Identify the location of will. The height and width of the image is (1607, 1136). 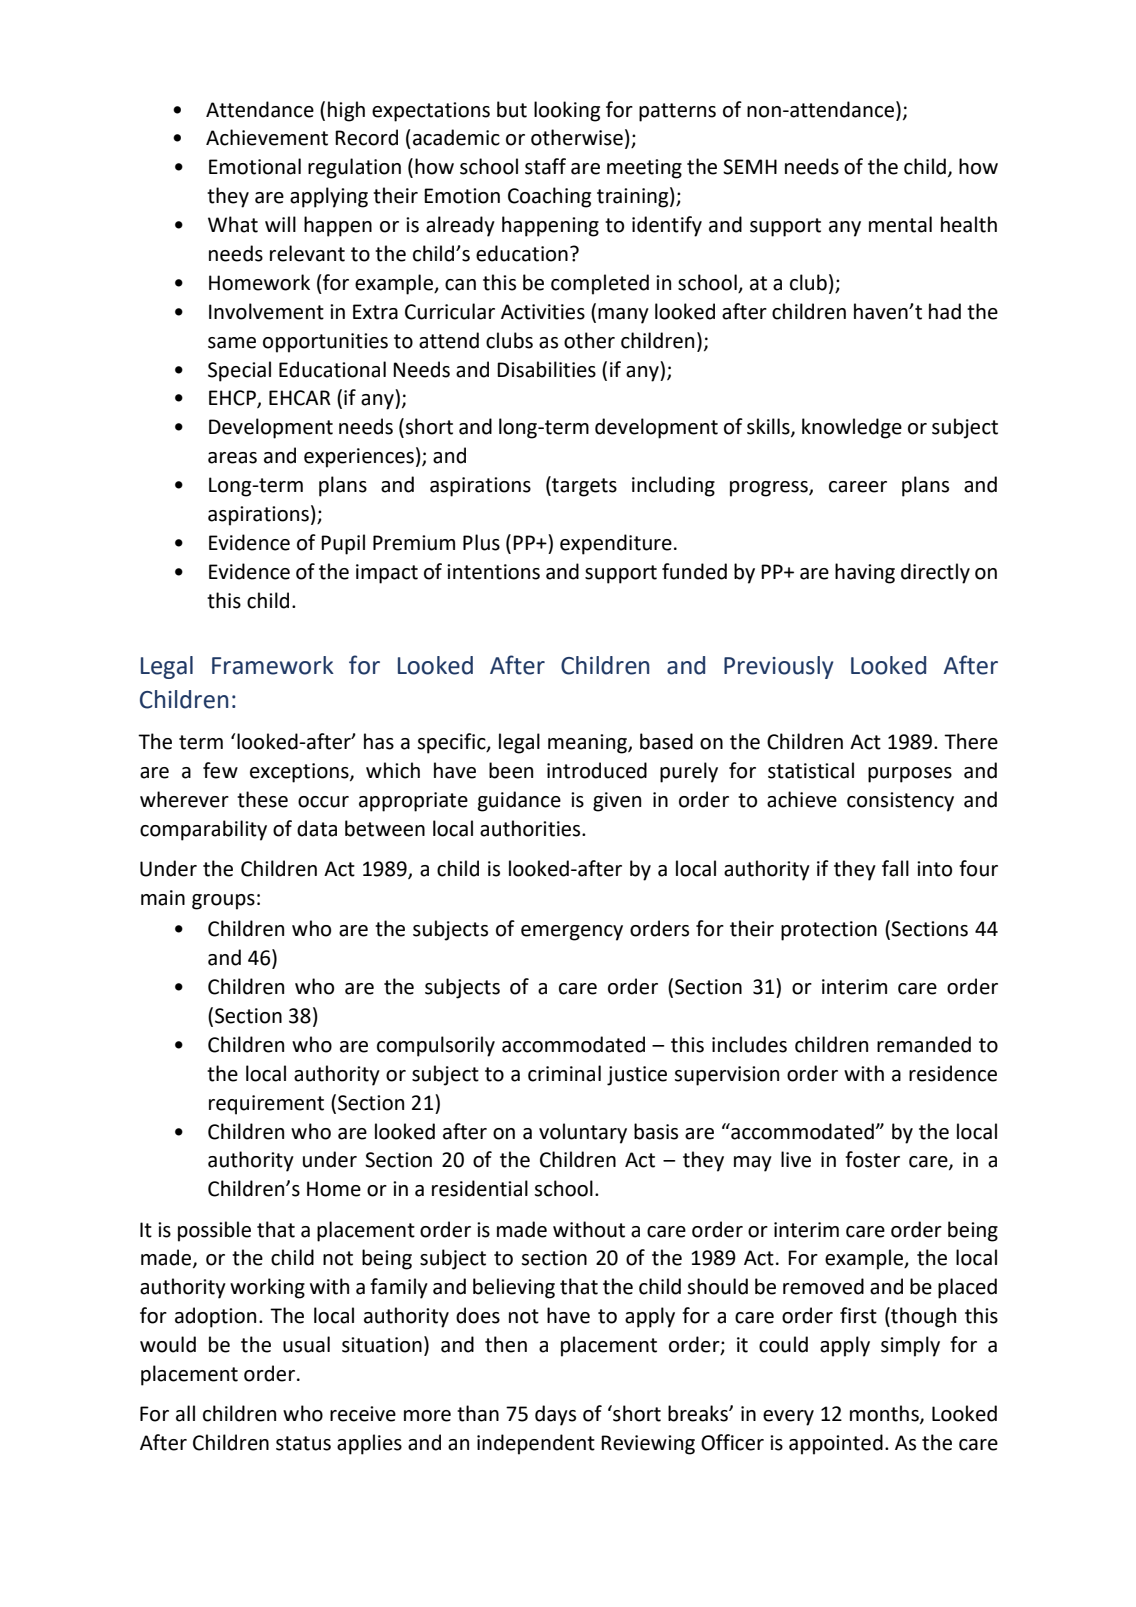
(280, 224).
